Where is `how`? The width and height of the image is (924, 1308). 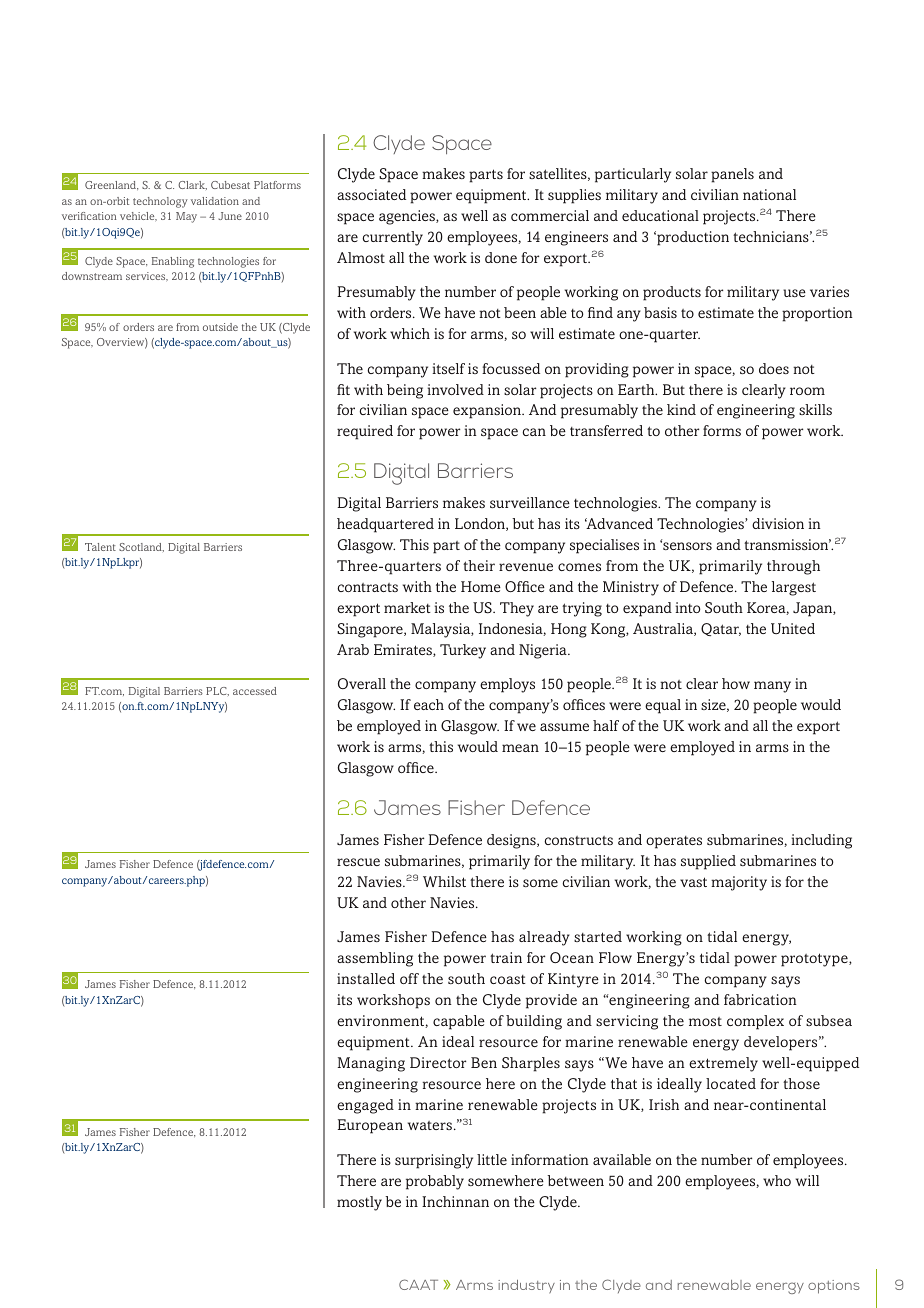 how is located at coordinates (736, 683).
